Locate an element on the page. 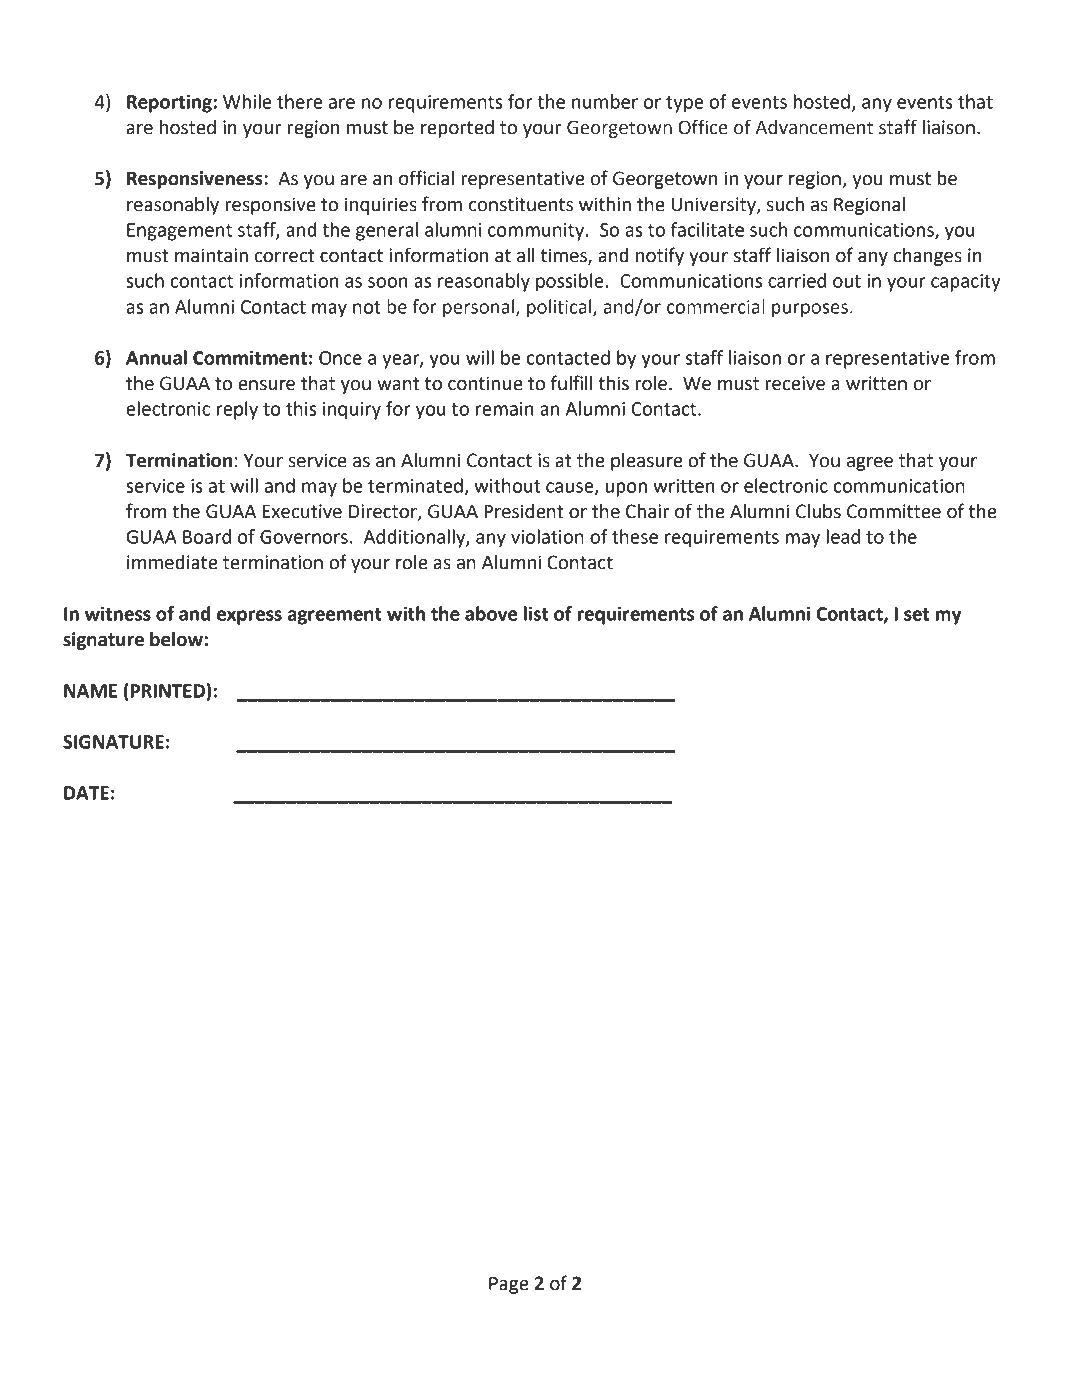  DATE is located at coordinates (86, 793).
